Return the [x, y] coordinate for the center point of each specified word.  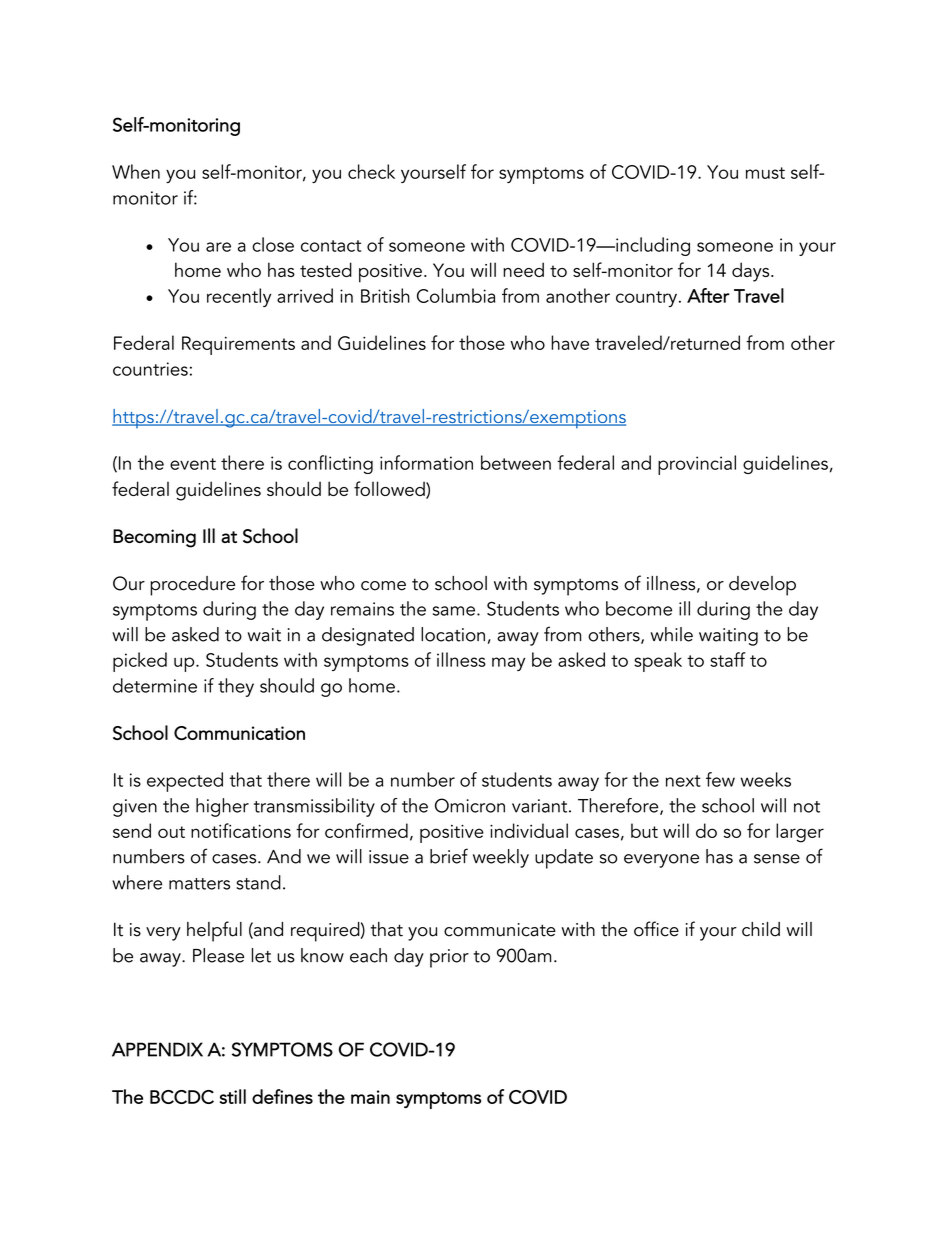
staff [728, 659]
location [453, 634]
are [218, 247]
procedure [192, 586]
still [233, 1096]
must [765, 173]
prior [449, 958]
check [371, 171]
